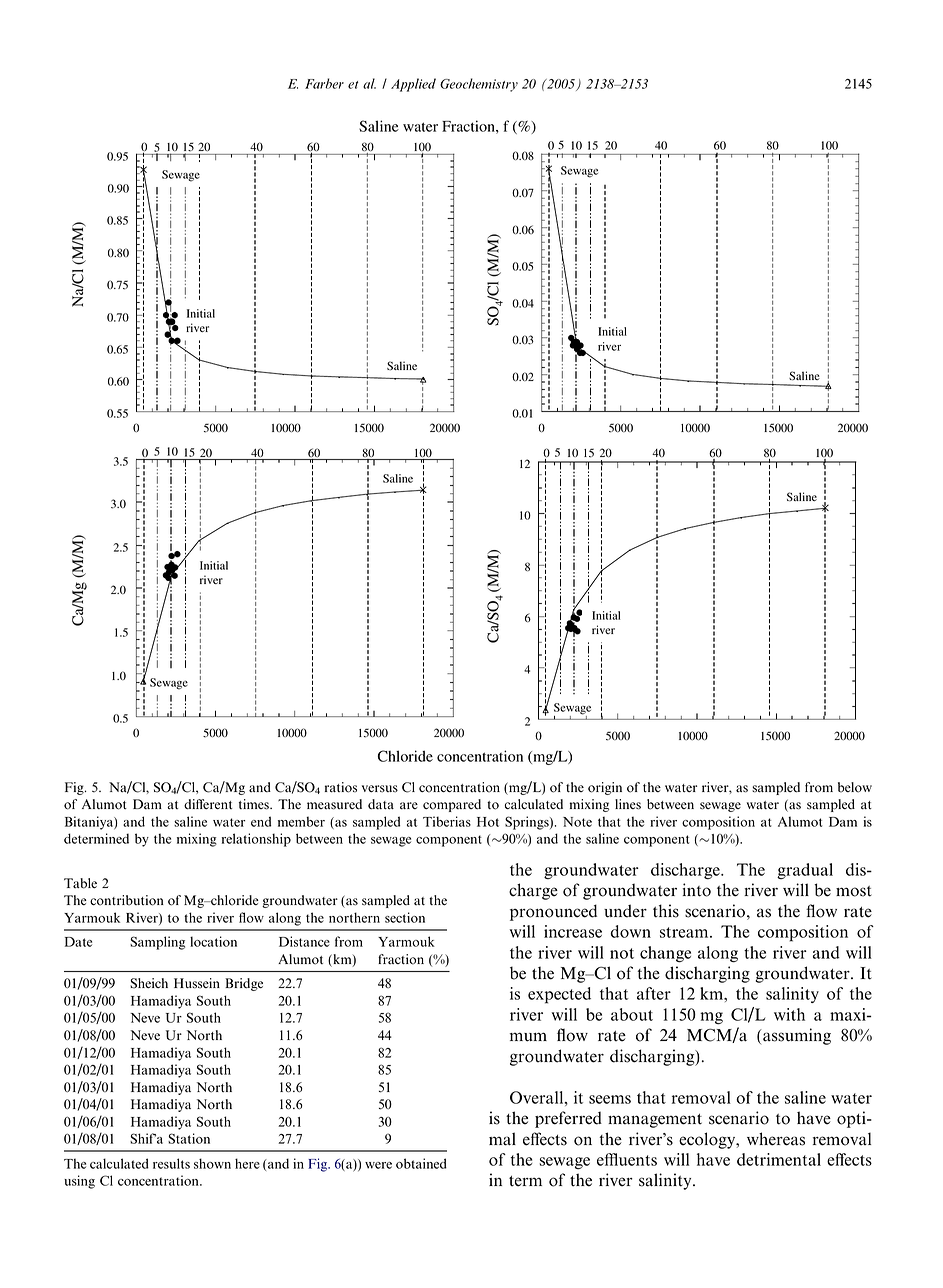 The width and height of the screenshot is (943, 1288). I want to click on versus, so click(380, 789).
